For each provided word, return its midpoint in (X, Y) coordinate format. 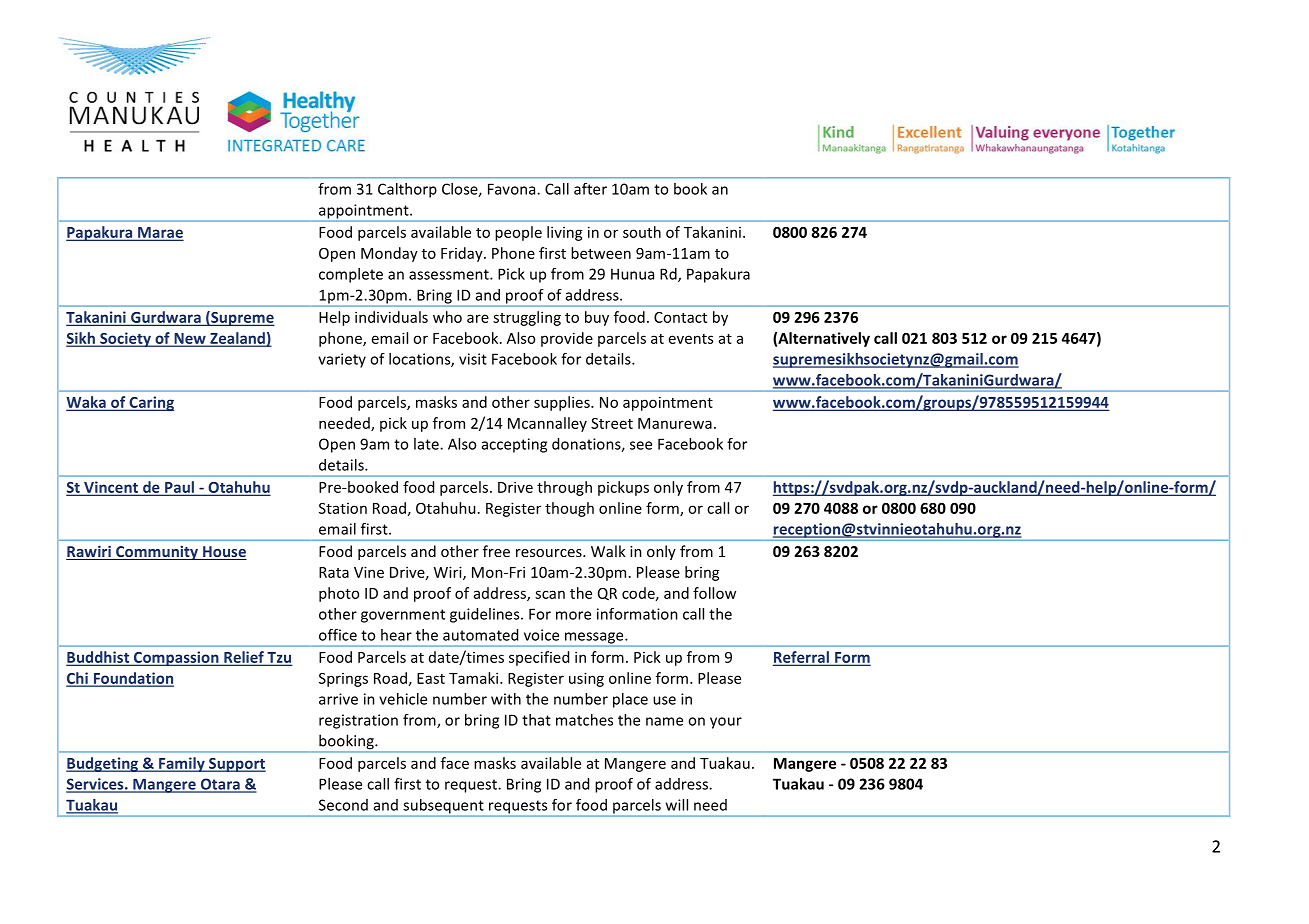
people (518, 233)
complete (351, 275)
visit (473, 359)
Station (343, 508)
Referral (802, 658)
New (190, 339)
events (691, 339)
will (677, 805)
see (641, 445)
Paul (179, 488)
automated (480, 635)
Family (182, 764)
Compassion (176, 658)
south (642, 232)
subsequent (443, 807)
